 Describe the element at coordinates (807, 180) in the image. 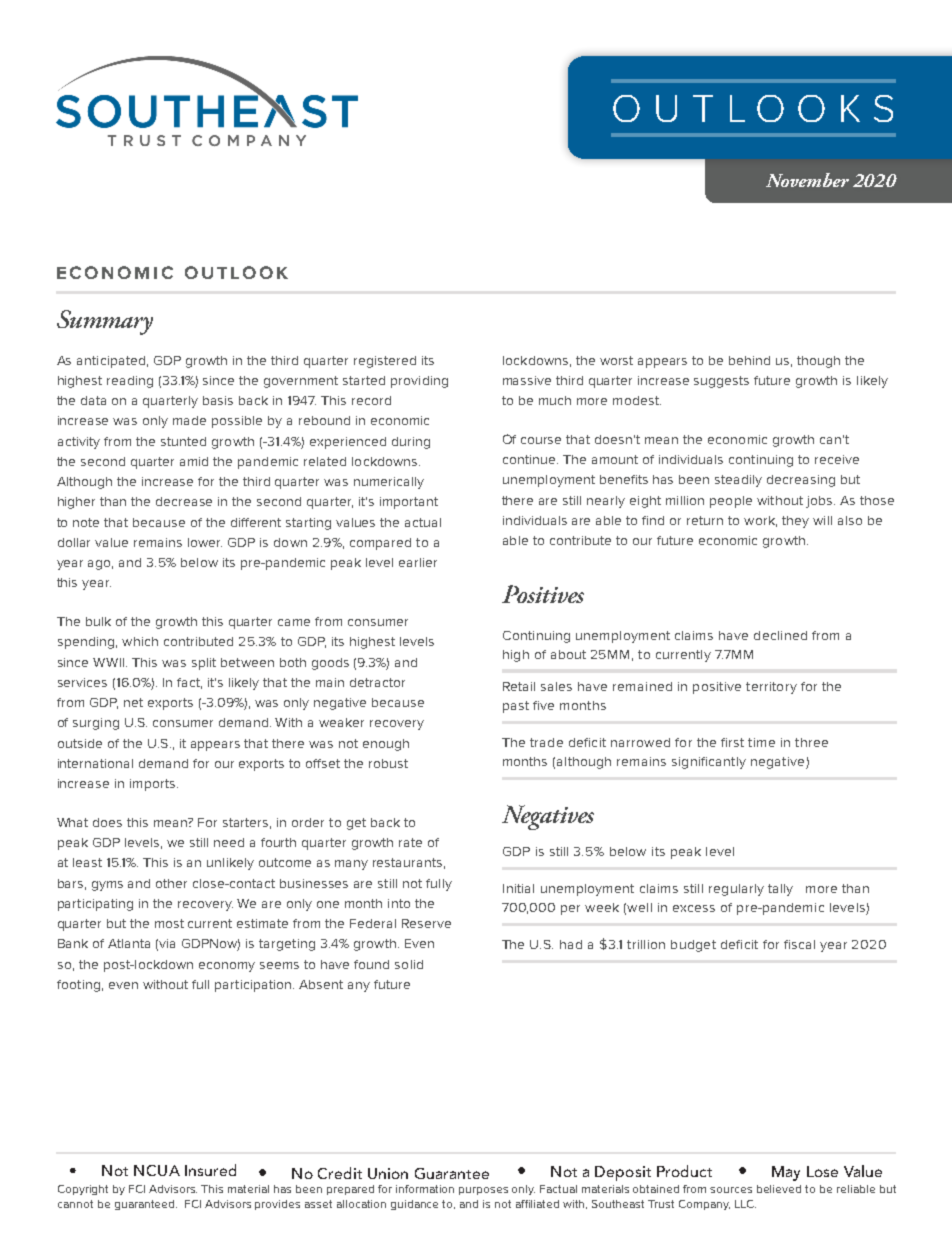

I see `November` at that location.
